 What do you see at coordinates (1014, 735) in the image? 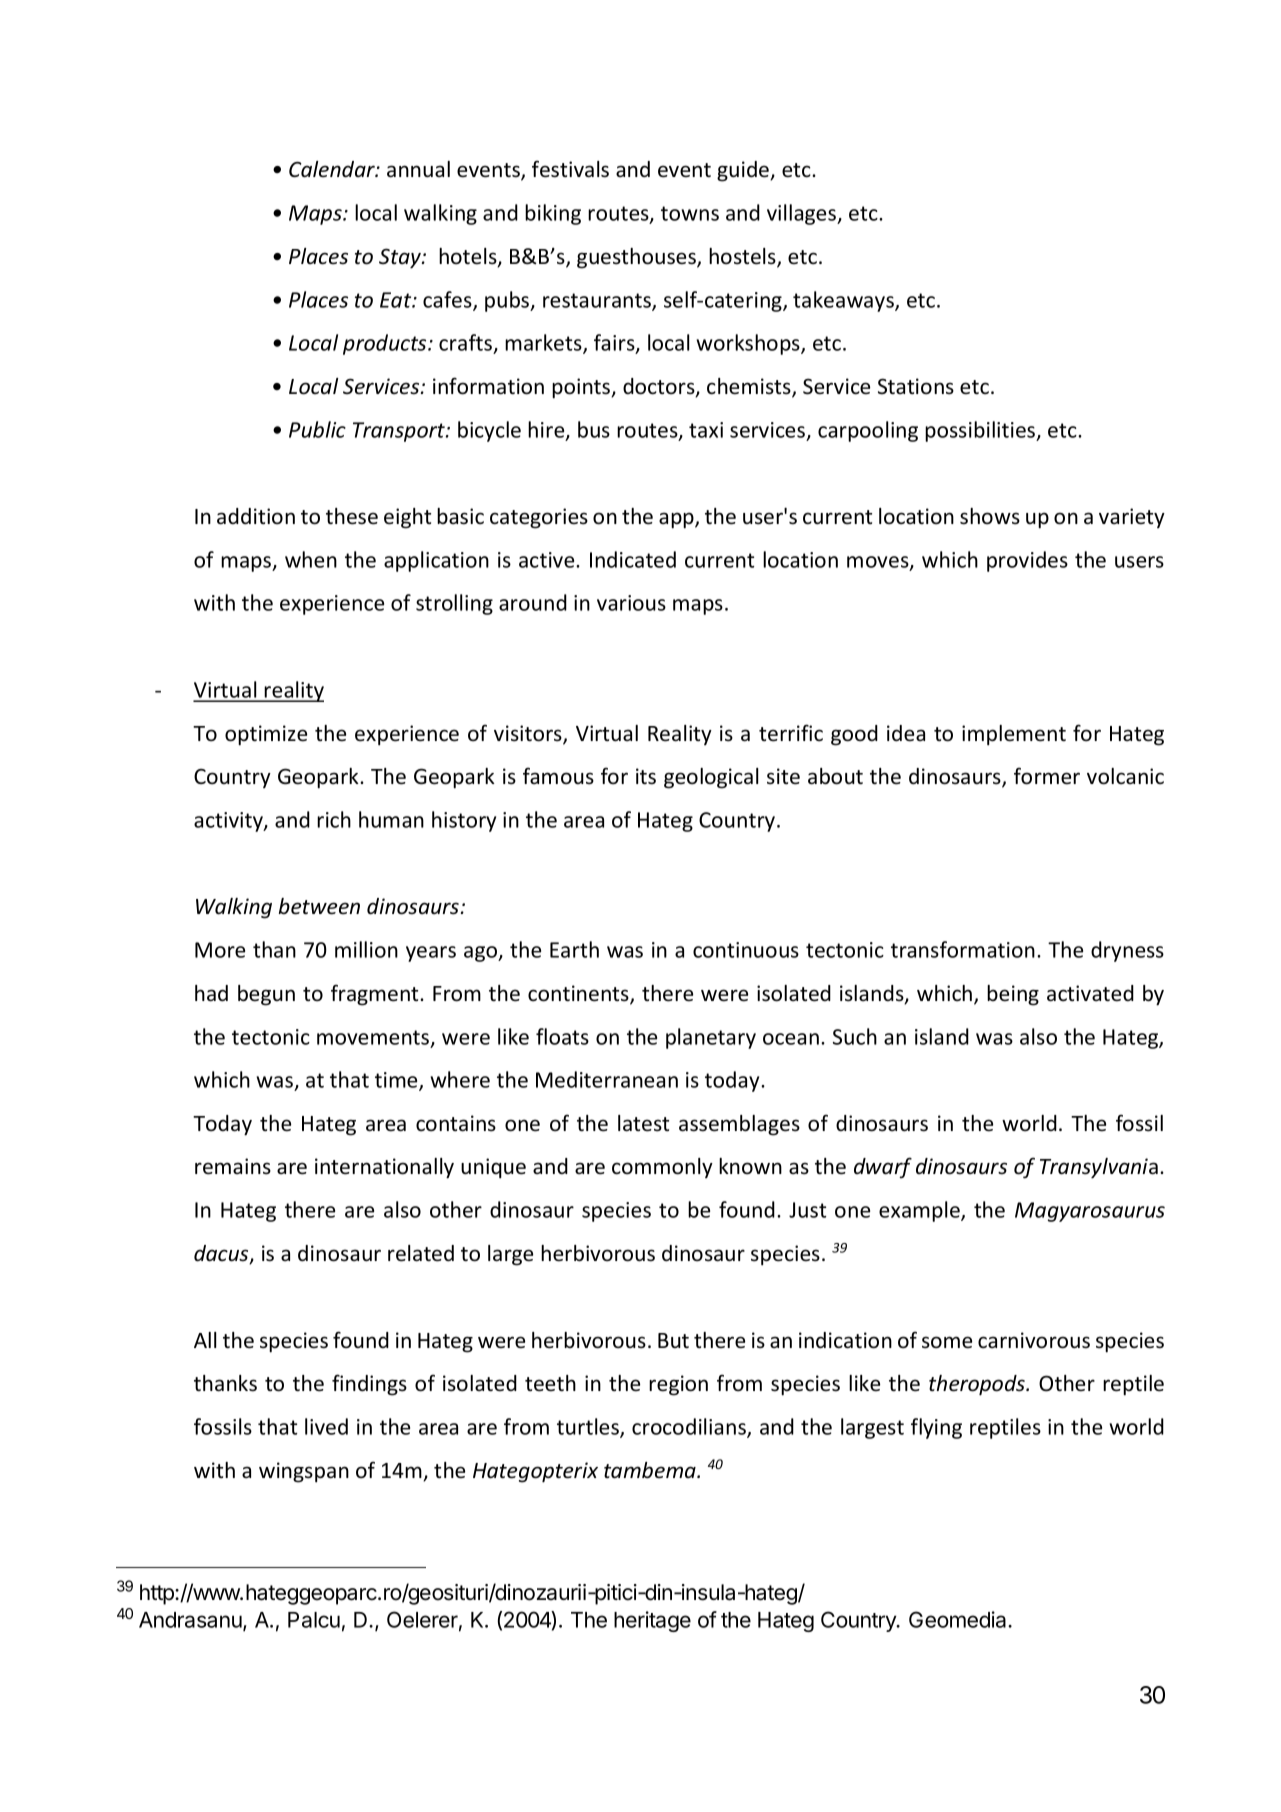
I see `implement` at bounding box center [1014, 735].
